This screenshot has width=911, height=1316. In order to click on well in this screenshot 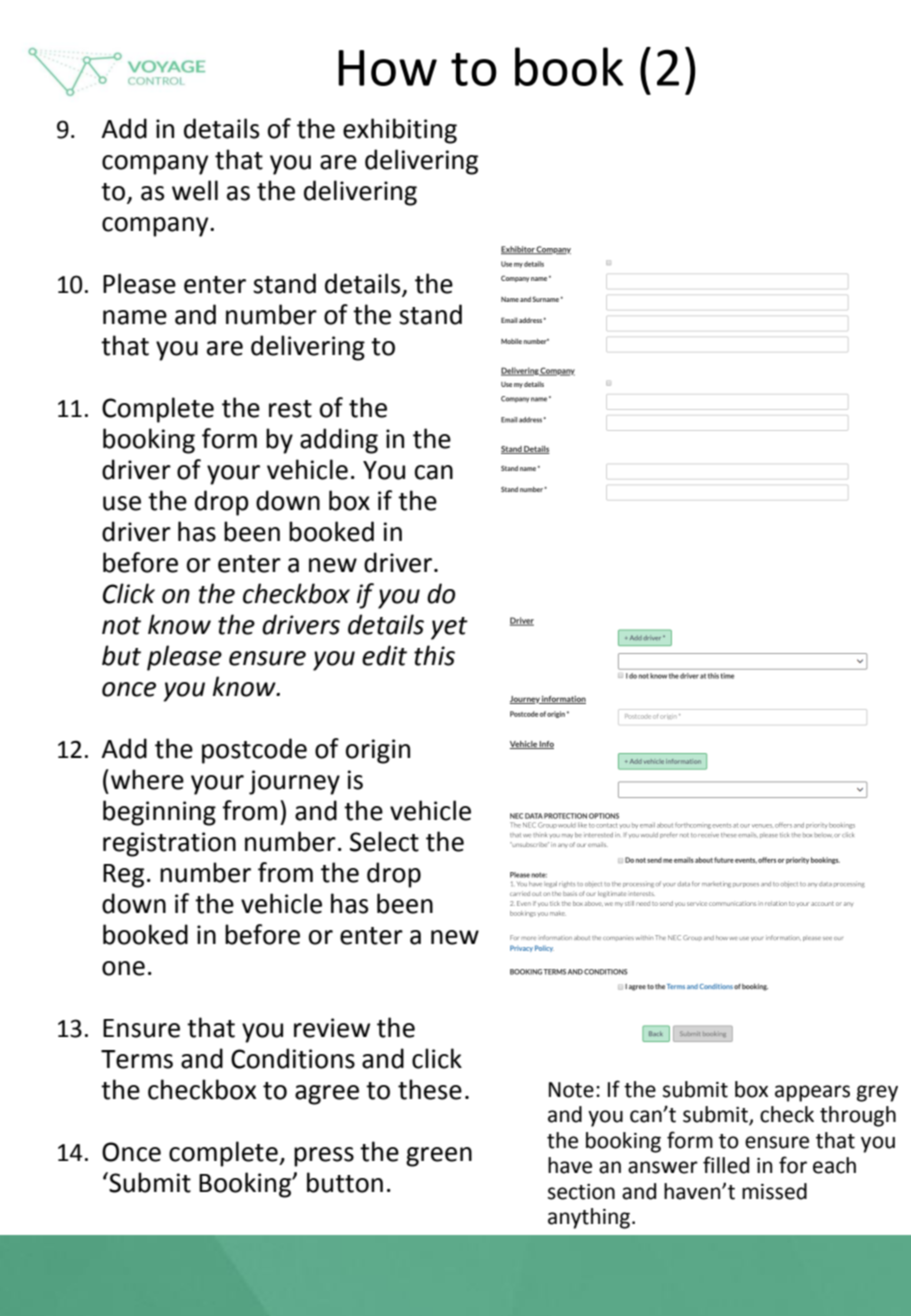, I will do `click(195, 190)`.
